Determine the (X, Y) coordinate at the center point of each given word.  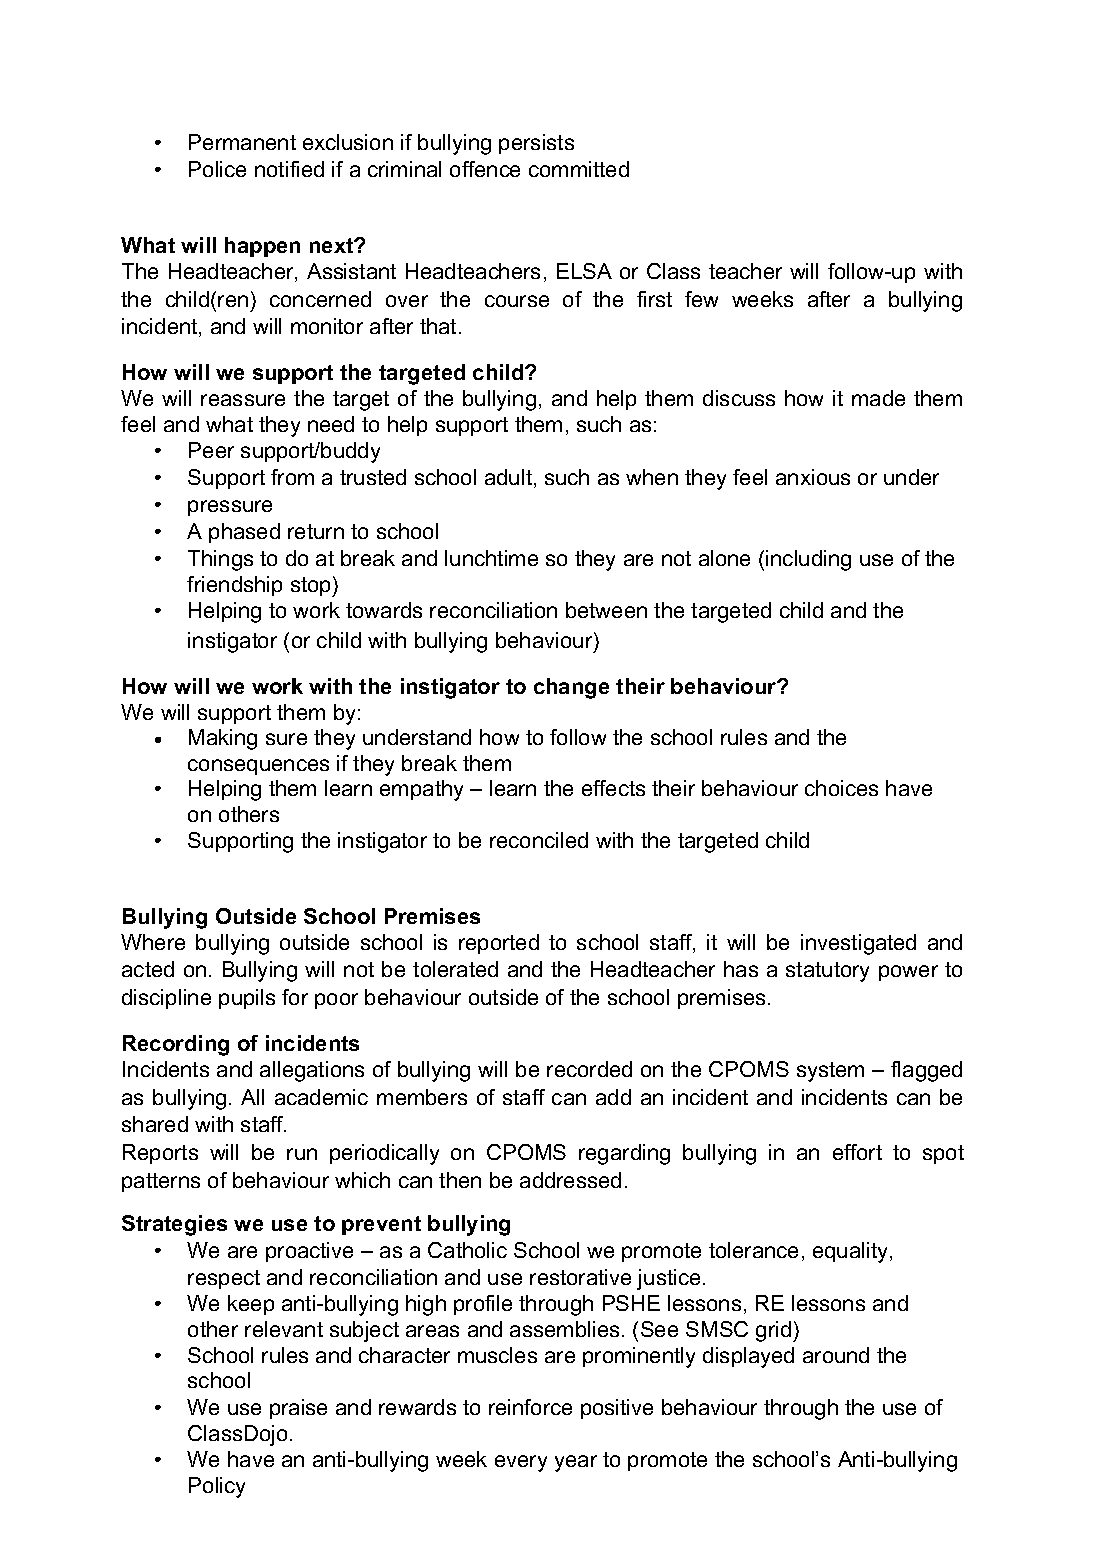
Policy (217, 1487)
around (836, 1355)
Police (217, 169)
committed (579, 169)
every (521, 1463)
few (701, 299)
